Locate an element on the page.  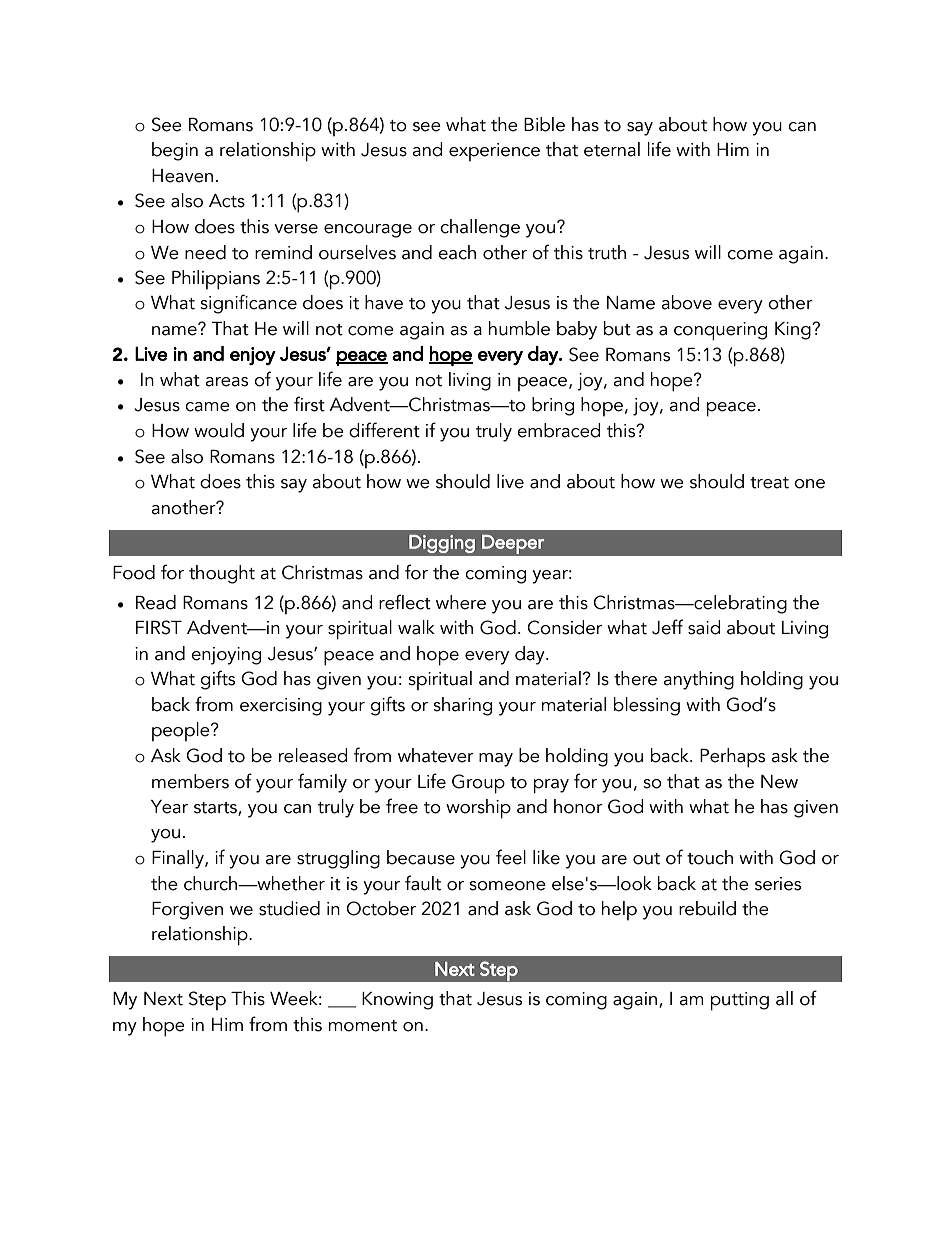
eternal is located at coordinates (612, 149).
